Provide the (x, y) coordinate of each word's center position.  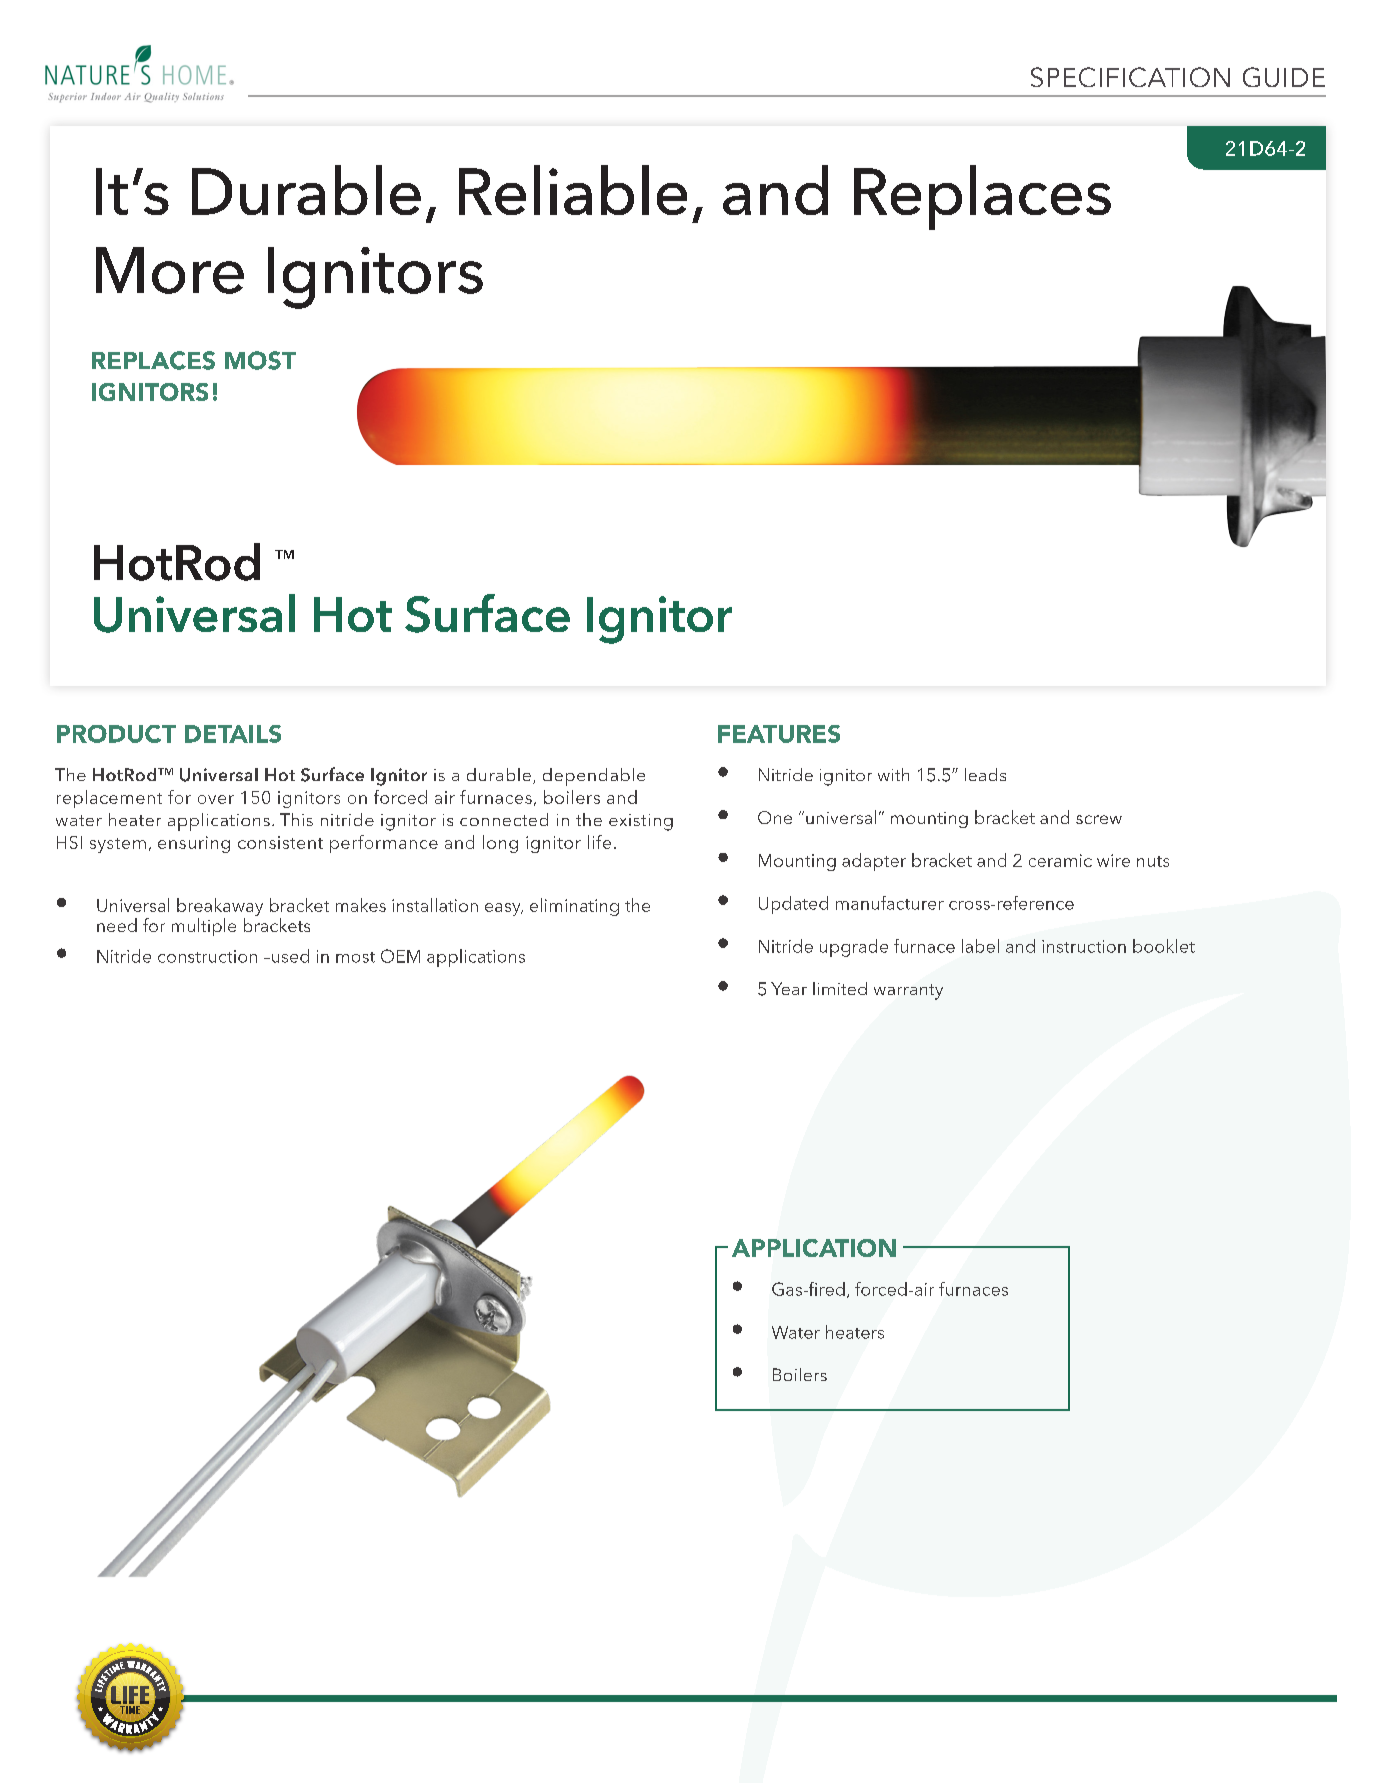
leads (985, 774)
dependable (594, 777)
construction (207, 956)
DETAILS (233, 734)
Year (789, 988)
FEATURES (779, 734)
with (893, 774)
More (170, 270)
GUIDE (1284, 77)
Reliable (573, 190)
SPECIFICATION (1130, 77)
